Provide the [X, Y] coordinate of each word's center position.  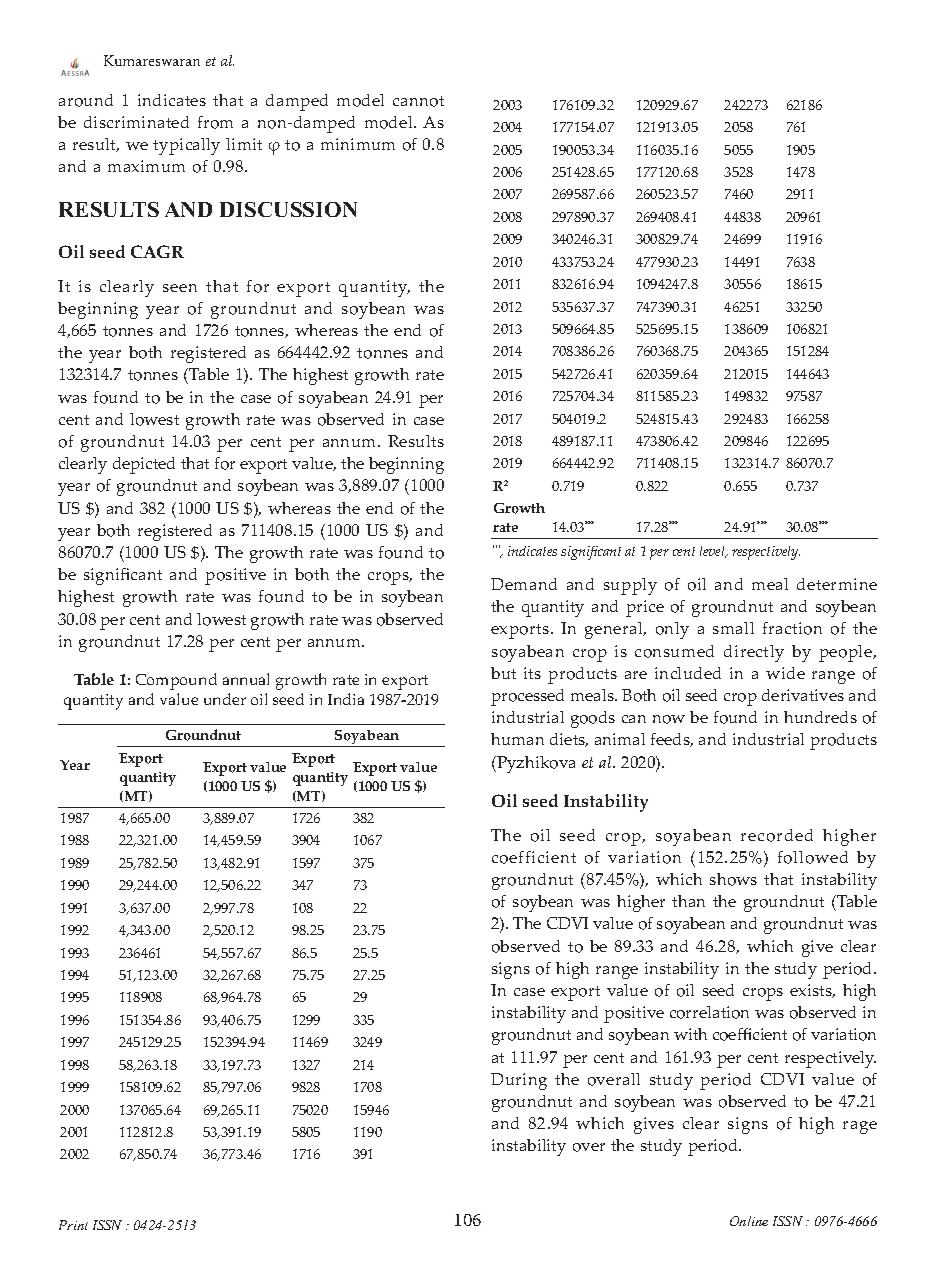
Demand [524, 584]
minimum [358, 144]
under [225, 699]
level [713, 552]
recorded [777, 835]
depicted [144, 465]
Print [73, 1225]
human [517, 739]
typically [186, 146]
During [519, 1081]
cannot [418, 101]
